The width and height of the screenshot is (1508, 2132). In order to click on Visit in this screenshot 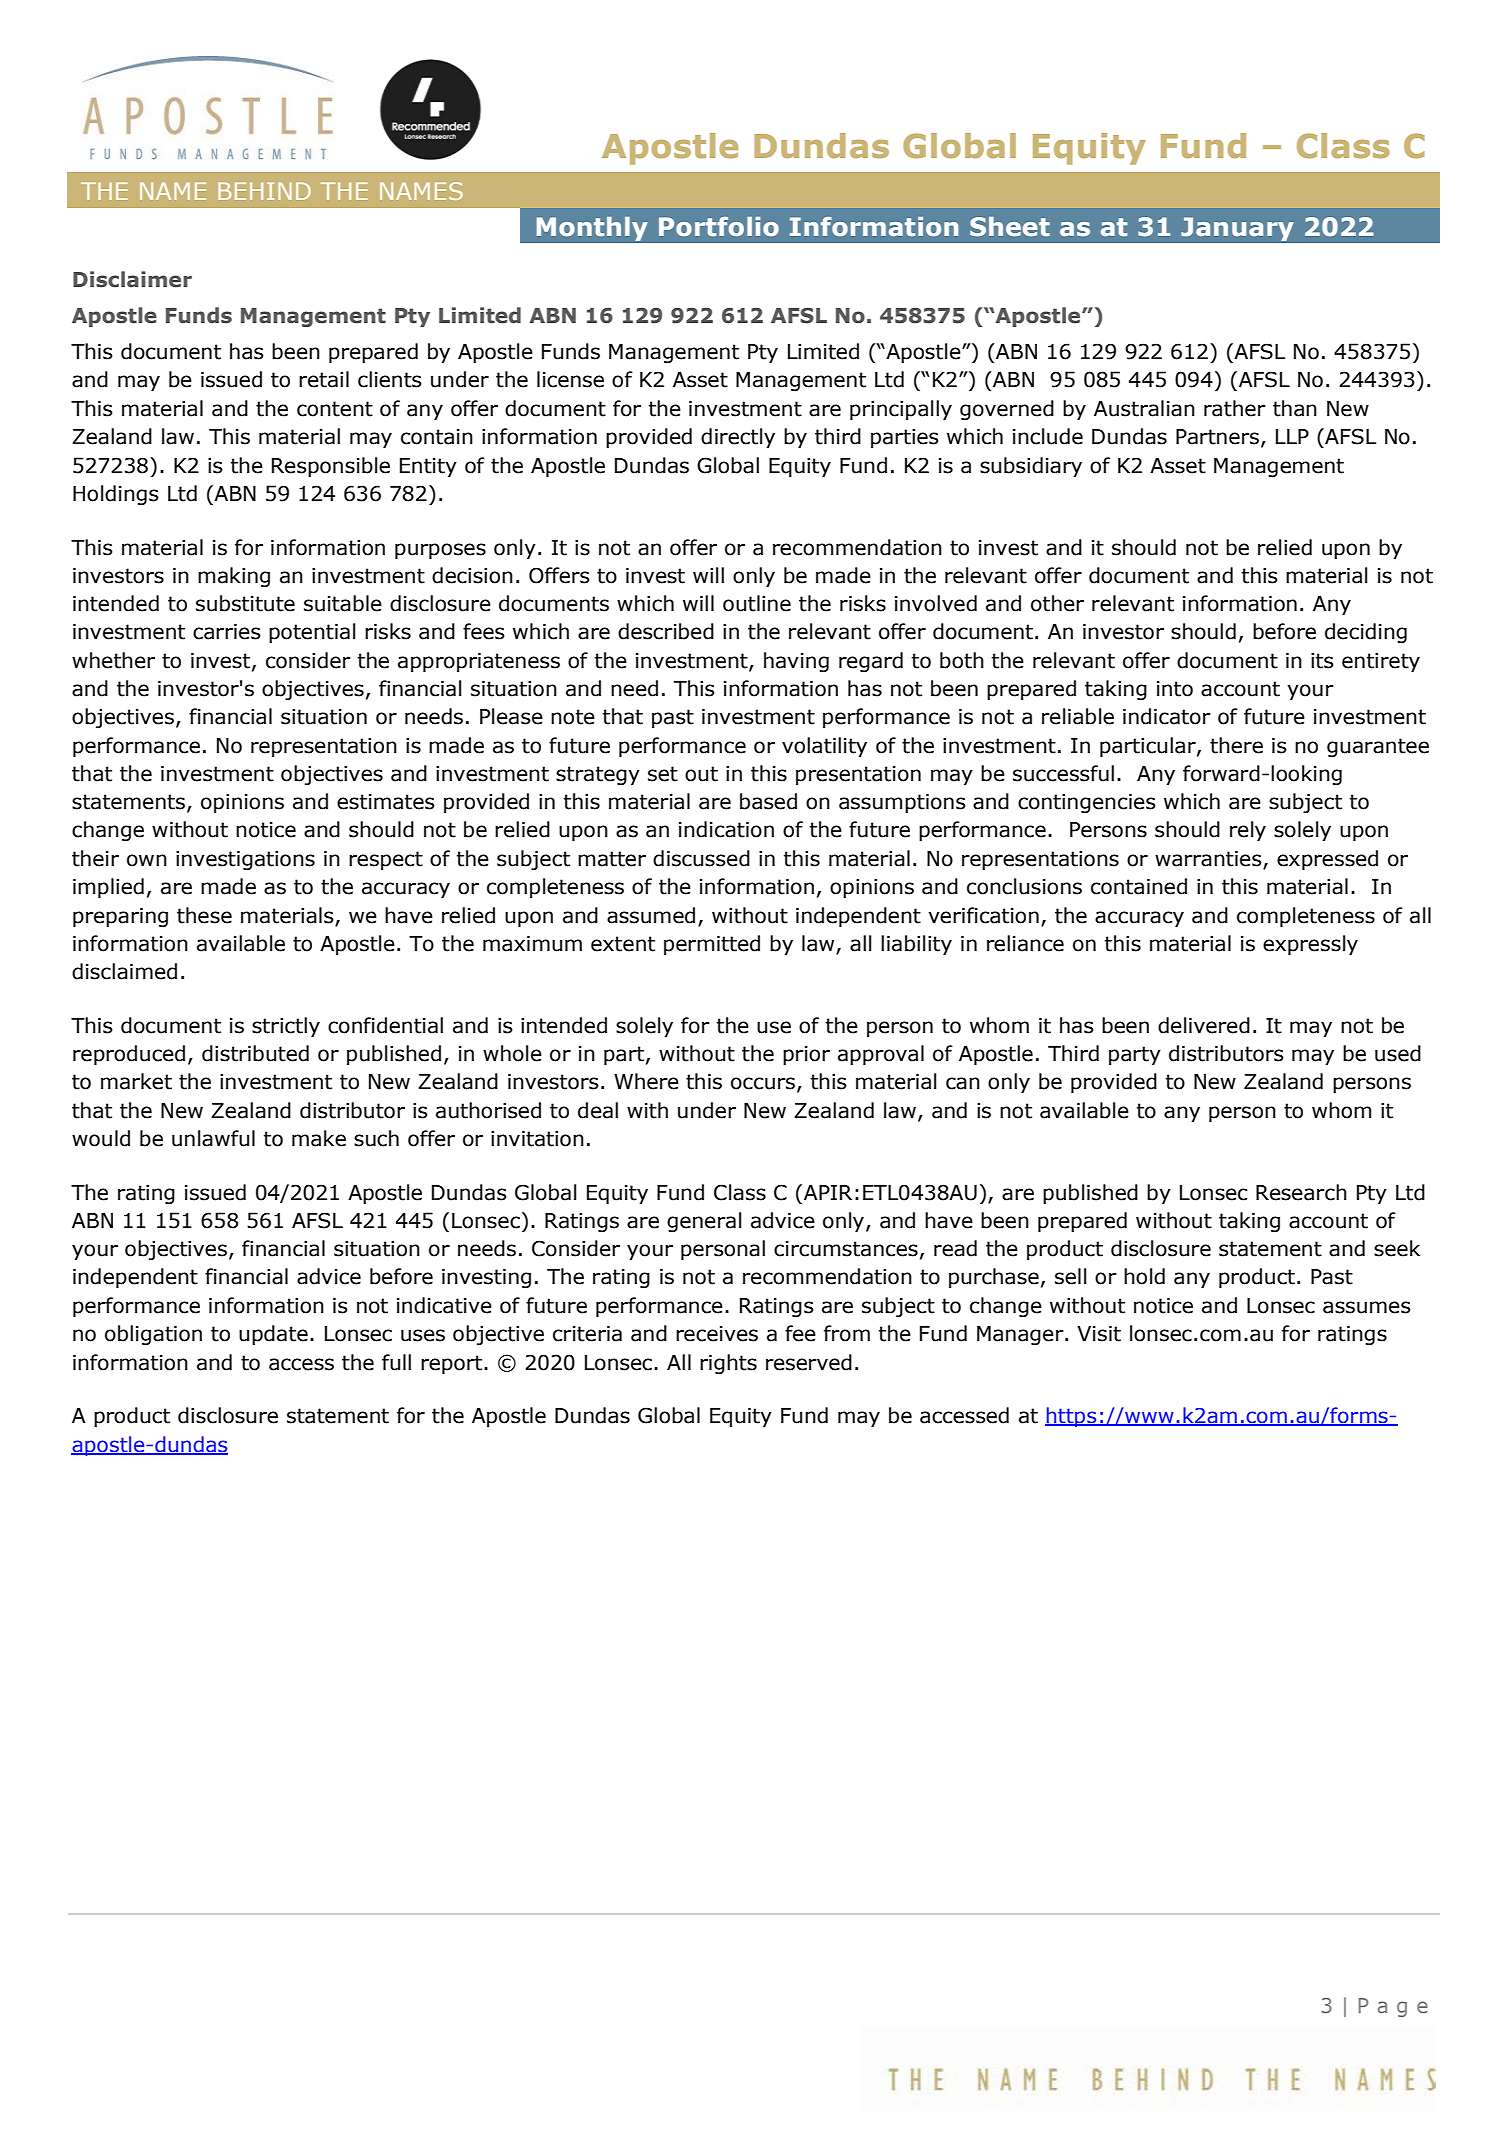, I will do `click(1099, 1334)`.
